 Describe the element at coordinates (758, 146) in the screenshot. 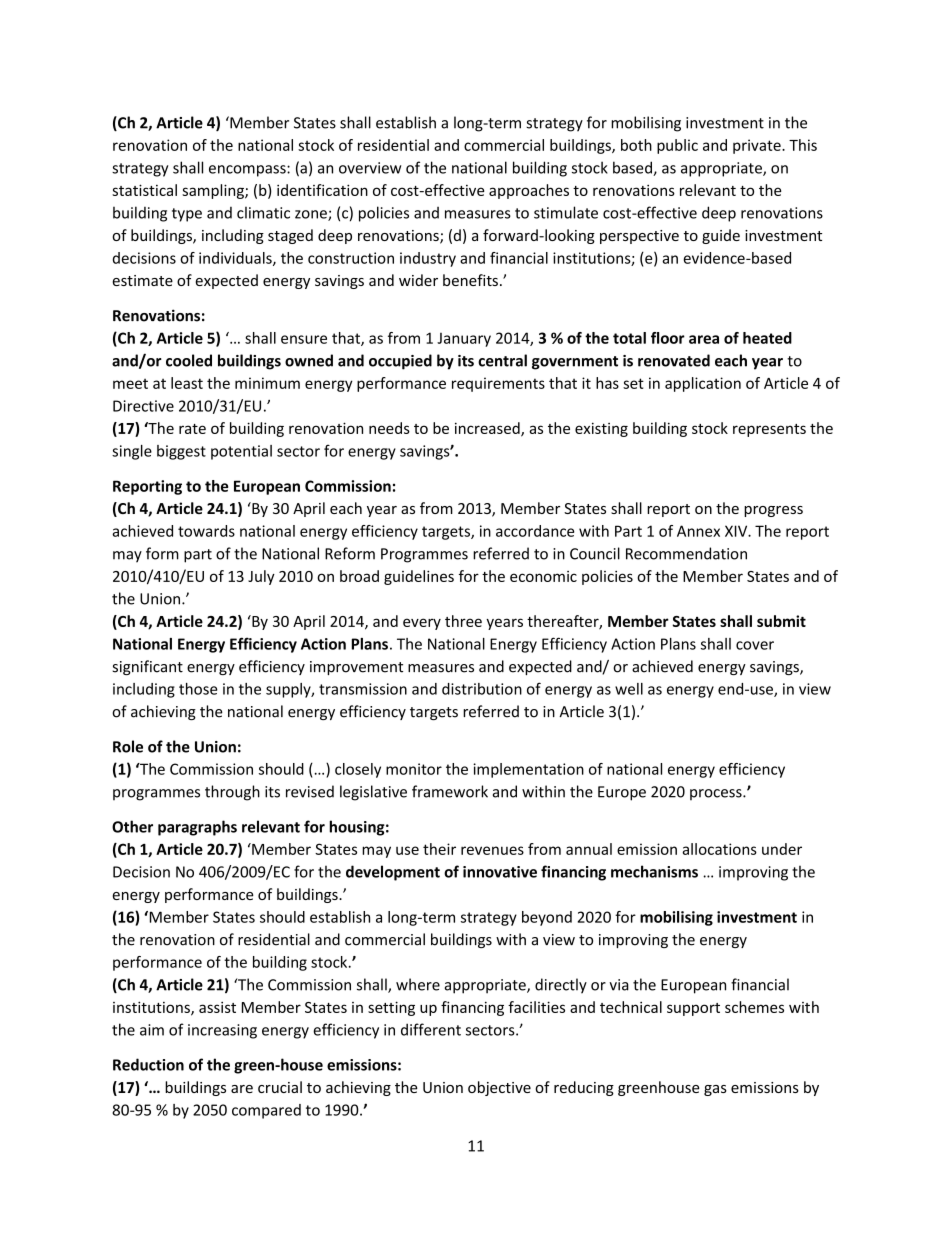

I see `private` at that location.
